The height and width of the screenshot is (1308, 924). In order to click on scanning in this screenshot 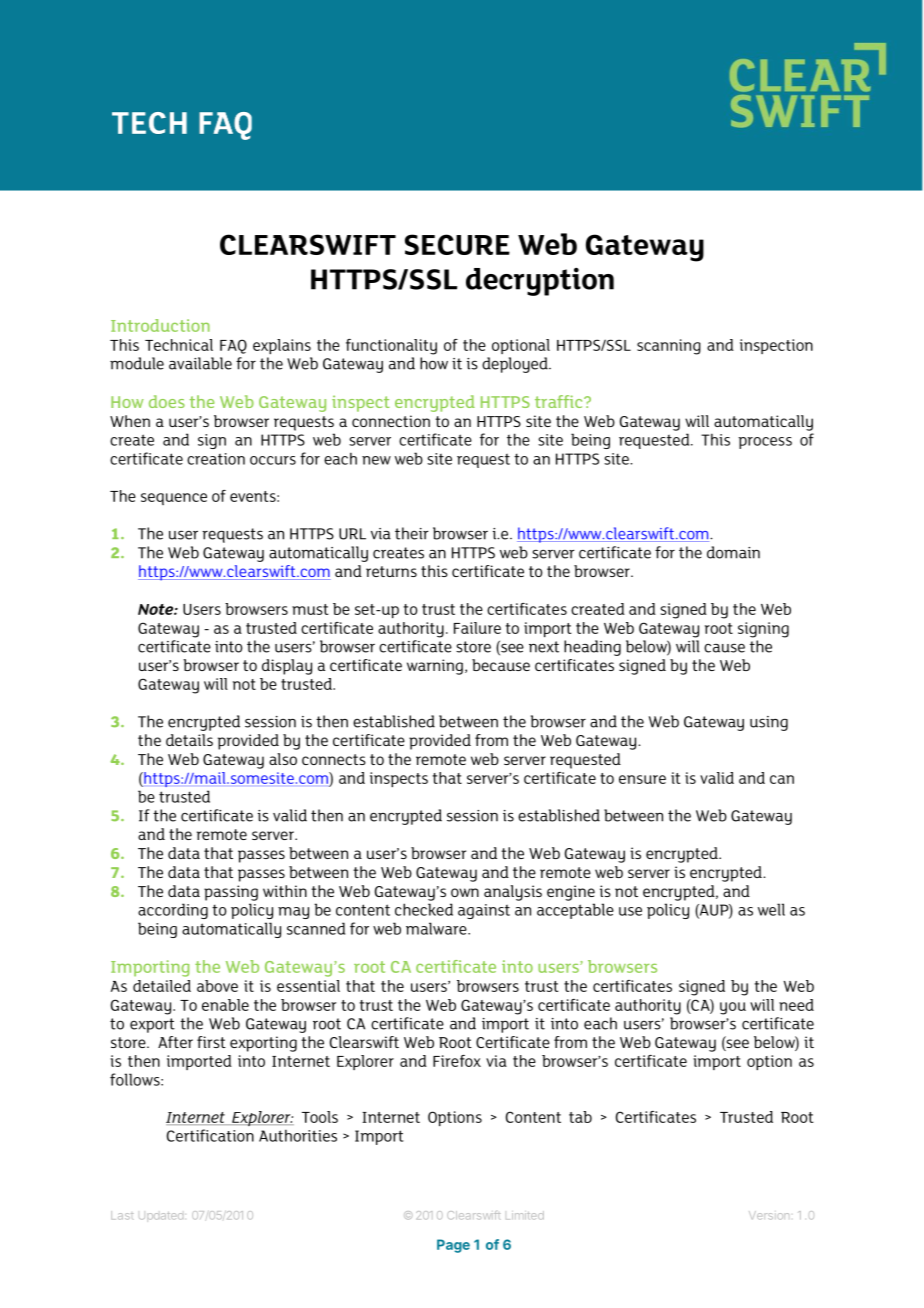, I will do `click(669, 347)`.
